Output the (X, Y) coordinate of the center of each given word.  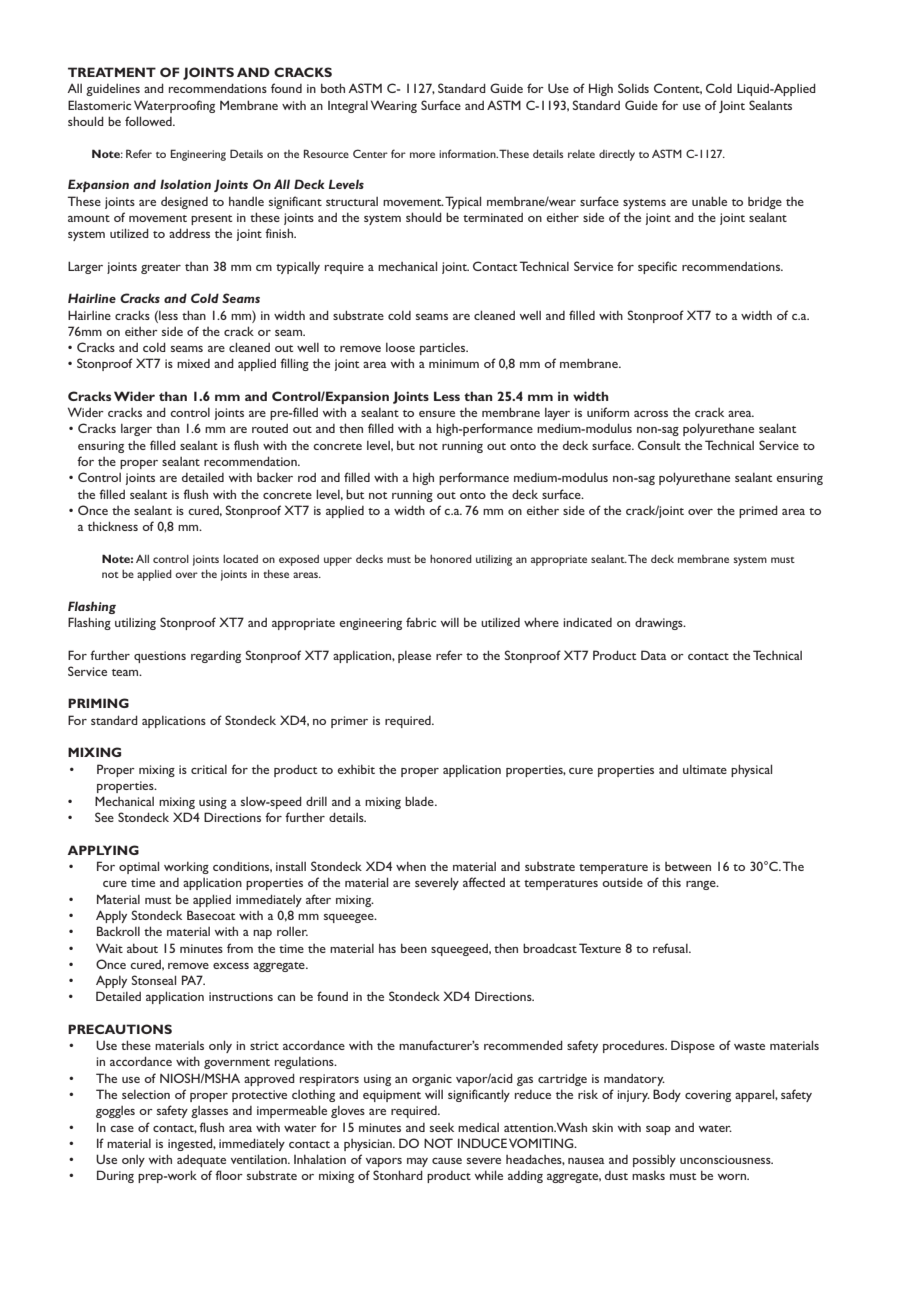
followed (149, 121)
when (411, 866)
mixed (193, 363)
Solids (633, 88)
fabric (421, 622)
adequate (201, 1161)
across (651, 414)
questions (160, 657)
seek (442, 1127)
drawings (660, 623)
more (422, 155)
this (671, 882)
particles (444, 349)
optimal (139, 867)
